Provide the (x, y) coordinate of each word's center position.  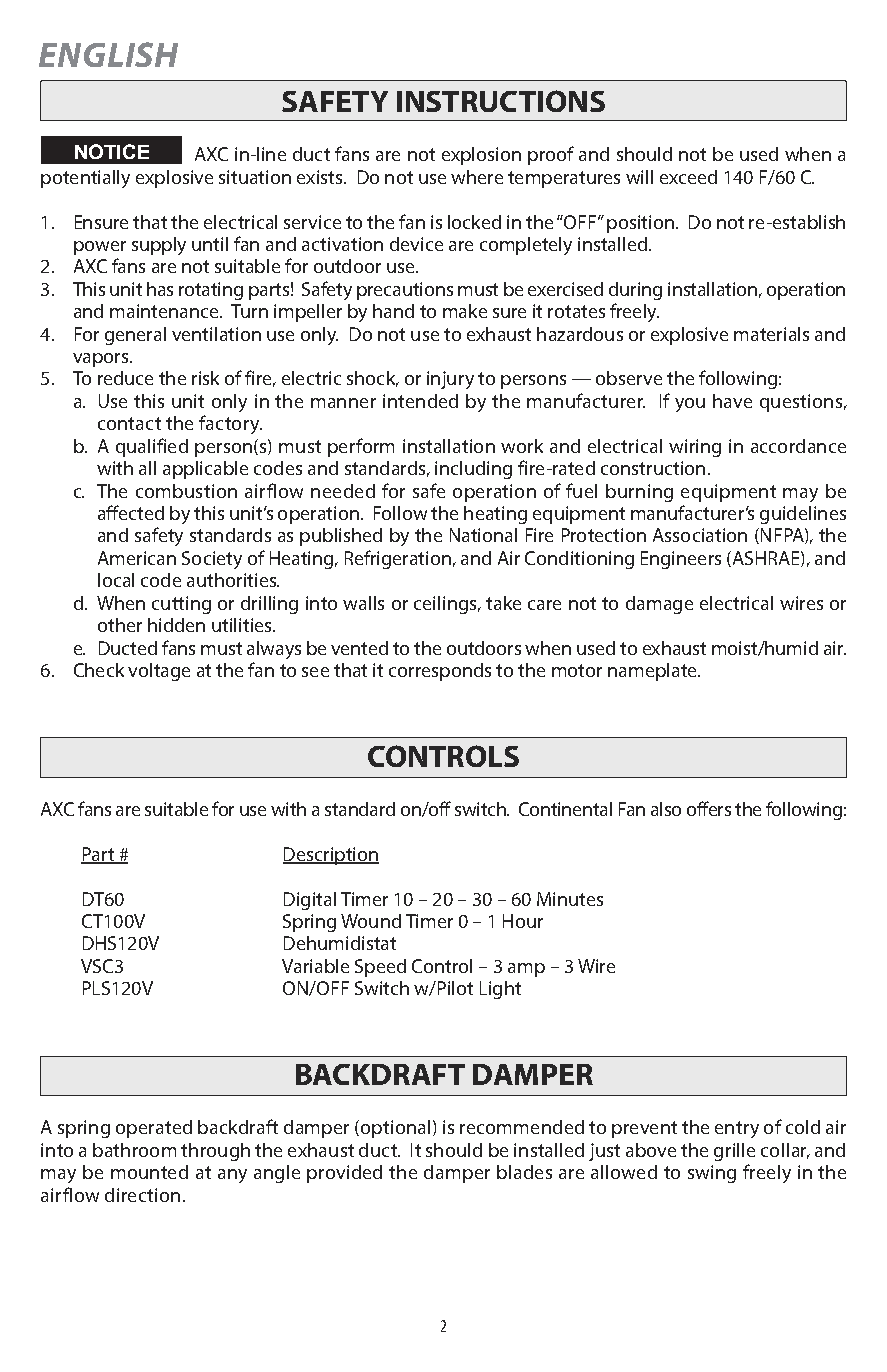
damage (659, 605)
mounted (149, 1172)
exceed (688, 177)
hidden (176, 625)
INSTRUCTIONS (501, 101)
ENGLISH (108, 54)
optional (394, 1129)
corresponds (440, 672)
